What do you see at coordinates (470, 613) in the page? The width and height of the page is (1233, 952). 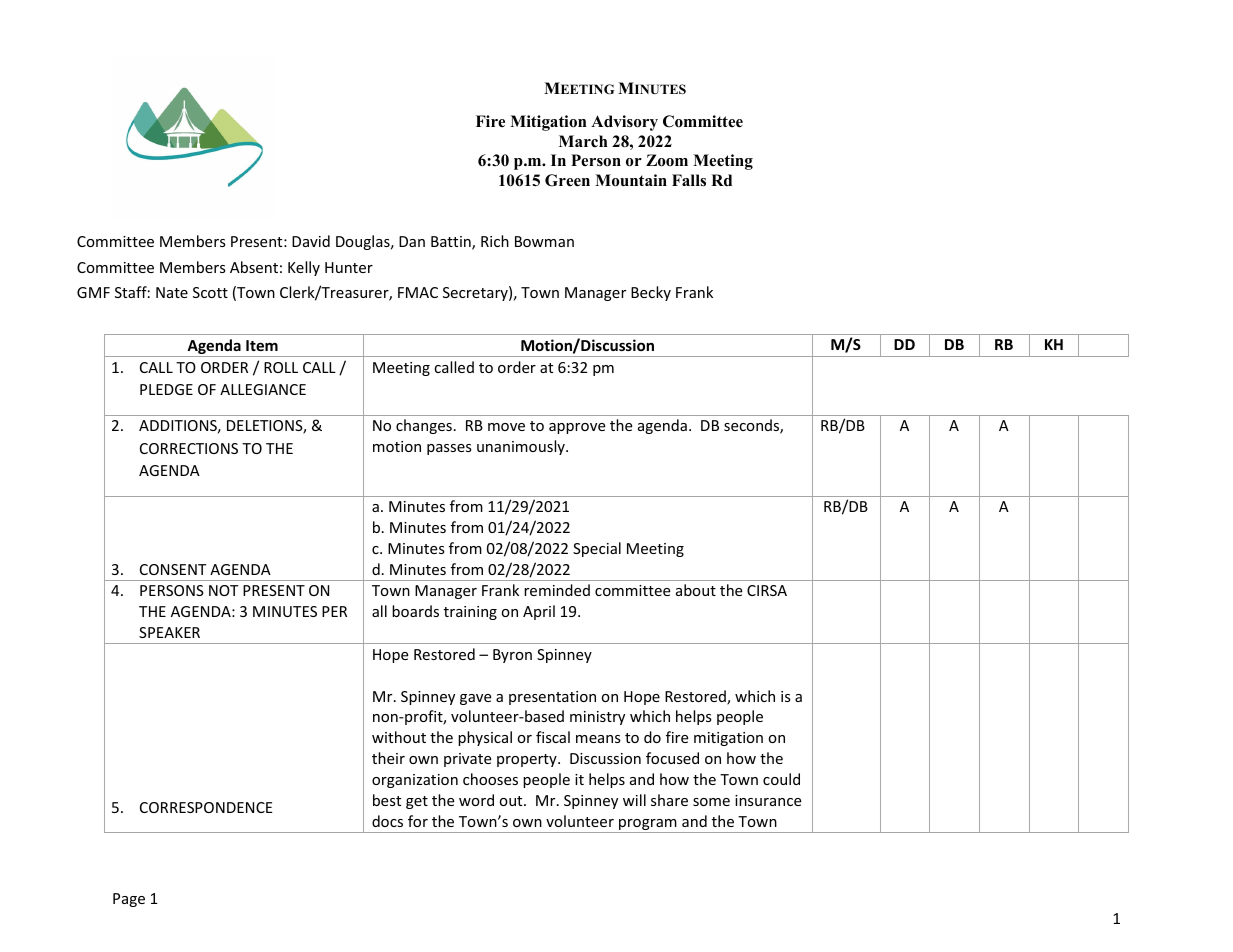 I see `training` at bounding box center [470, 613].
